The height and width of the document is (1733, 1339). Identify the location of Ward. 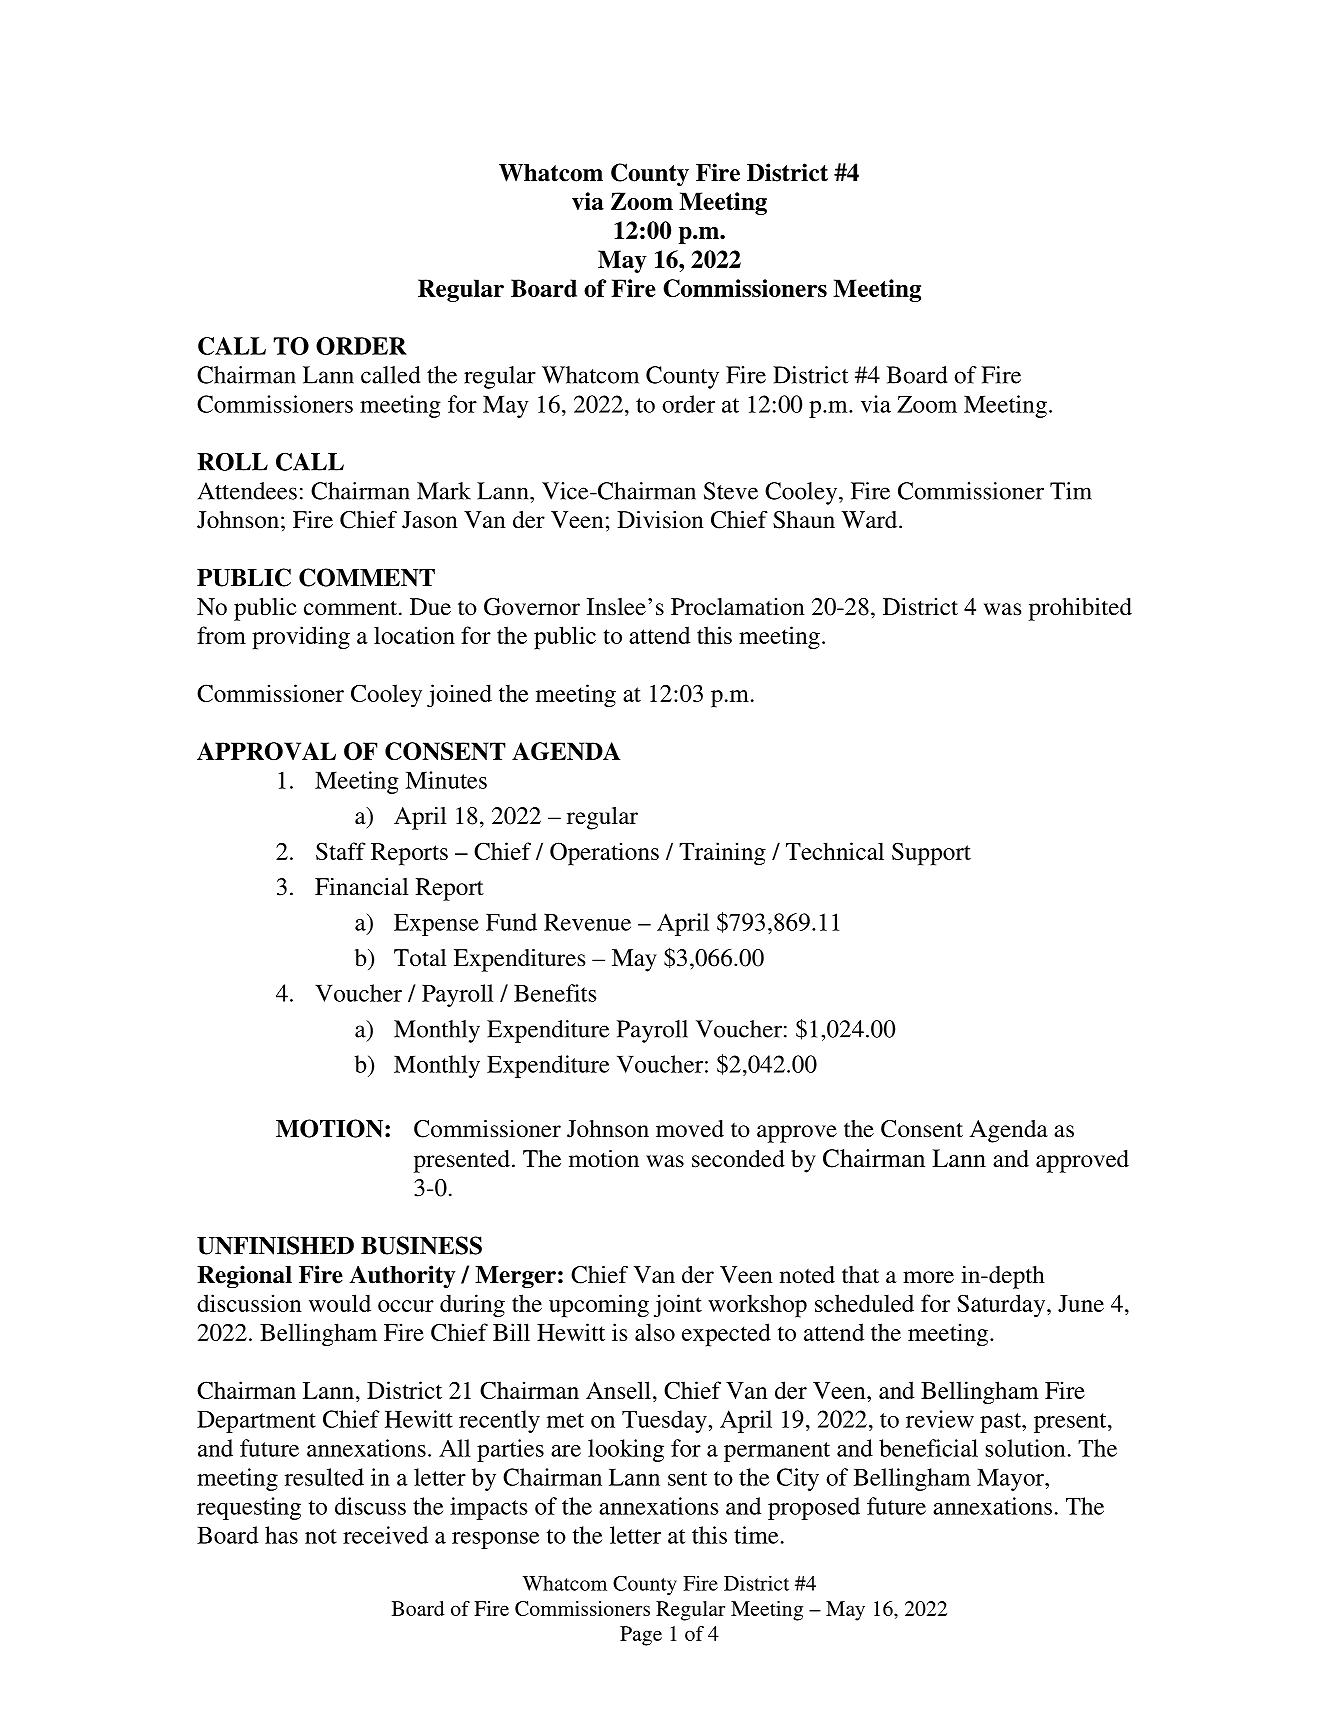
(870, 519).
